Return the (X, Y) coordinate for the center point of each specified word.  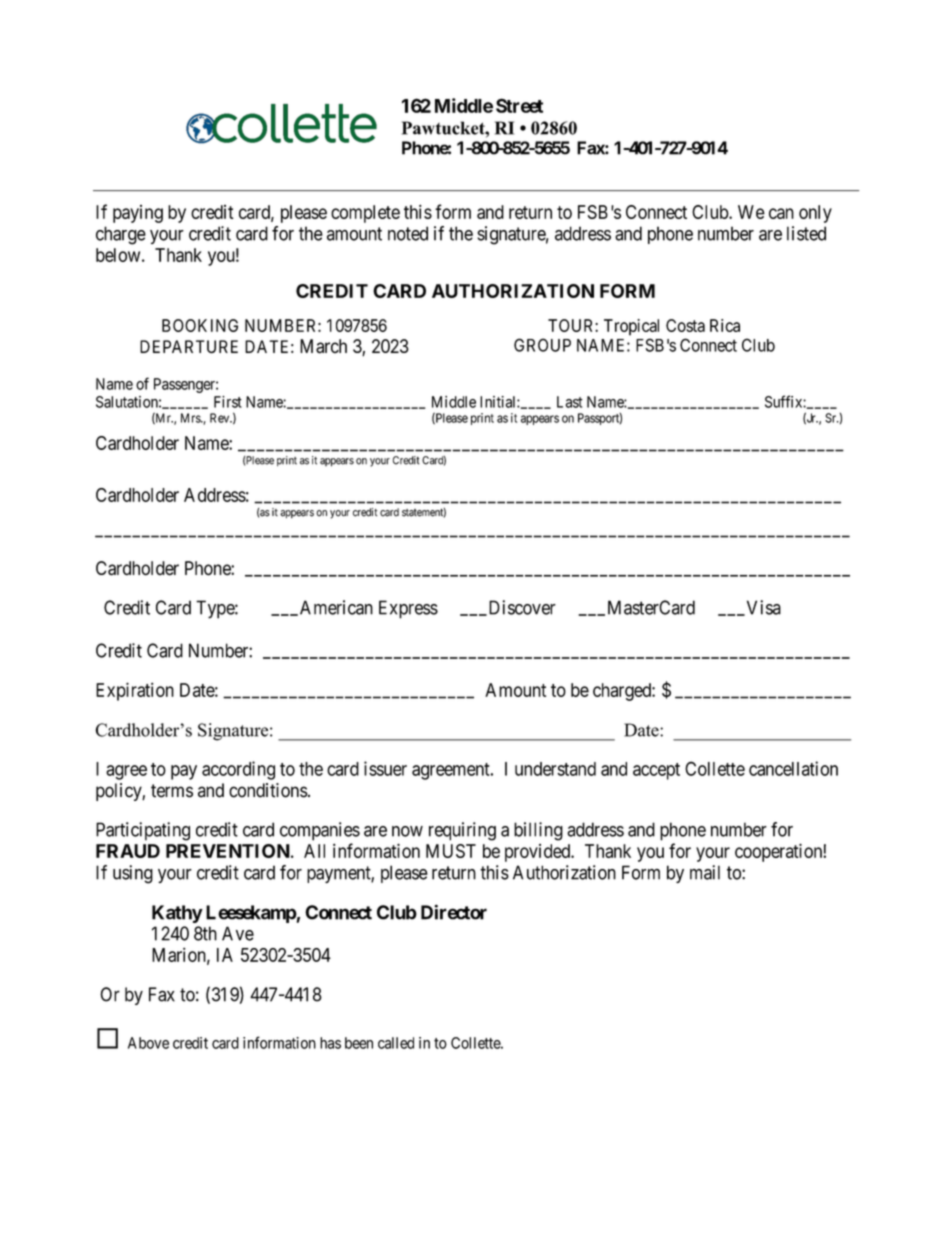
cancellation (793, 768)
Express (408, 609)
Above (148, 1043)
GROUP (542, 345)
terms (172, 791)
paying (138, 214)
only (815, 214)
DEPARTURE (189, 346)
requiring (462, 831)
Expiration (135, 691)
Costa (685, 325)
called (396, 1043)
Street (519, 105)
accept (656, 771)
